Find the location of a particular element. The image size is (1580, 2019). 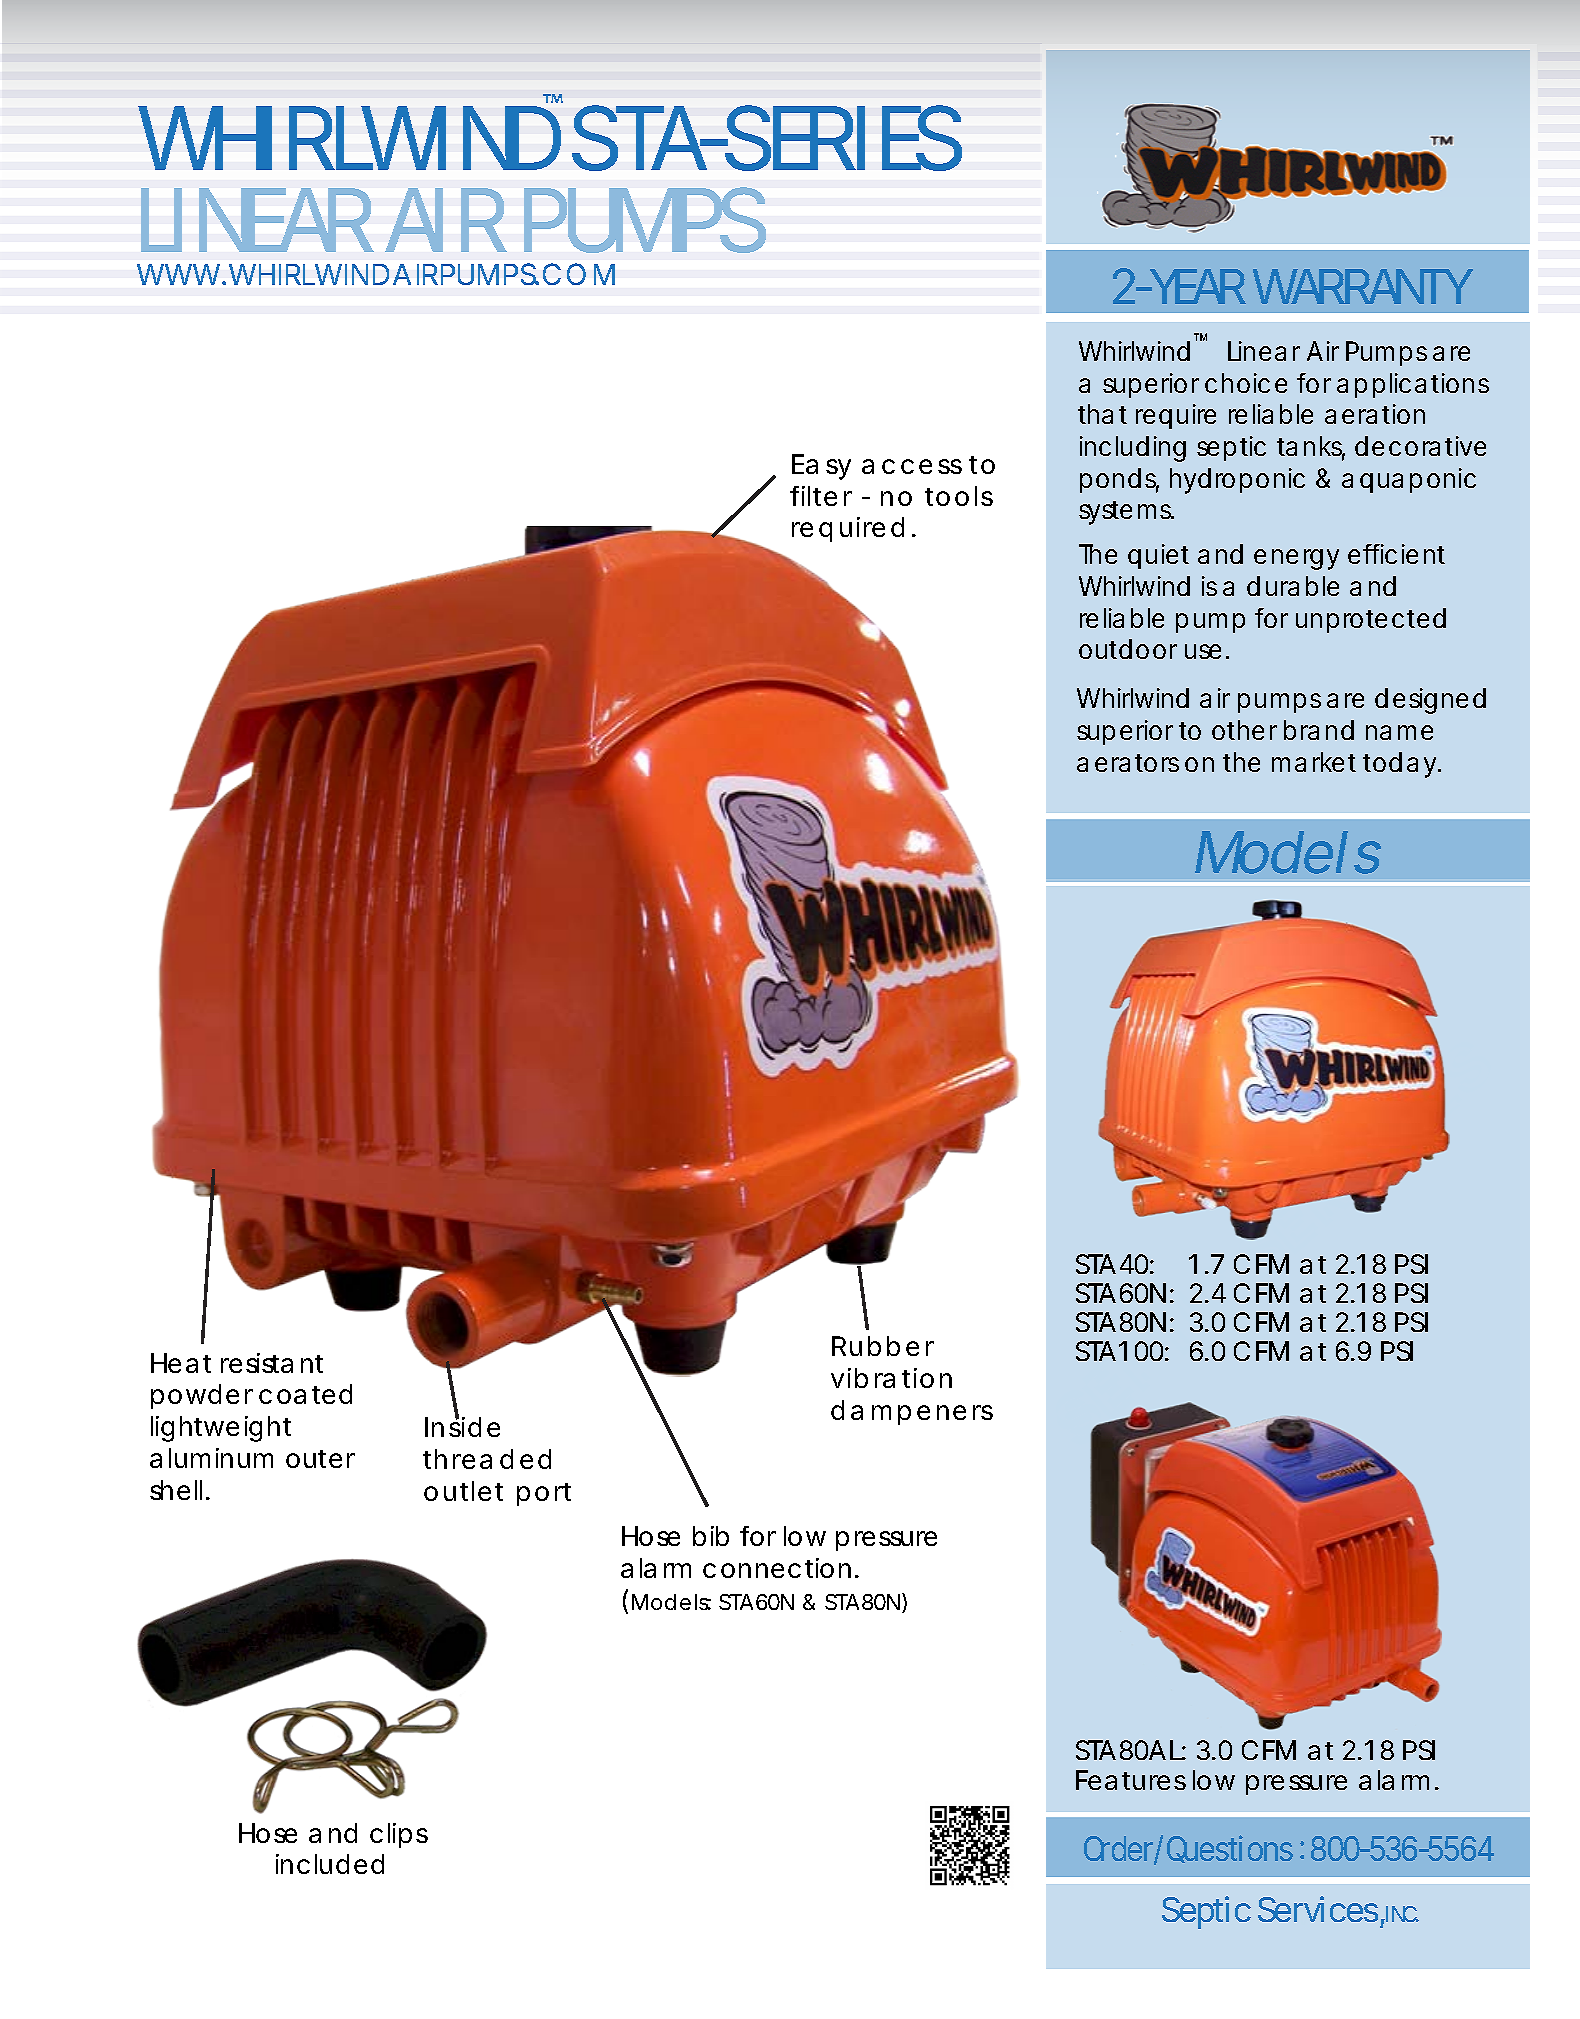

coated is located at coordinates (305, 1394).
